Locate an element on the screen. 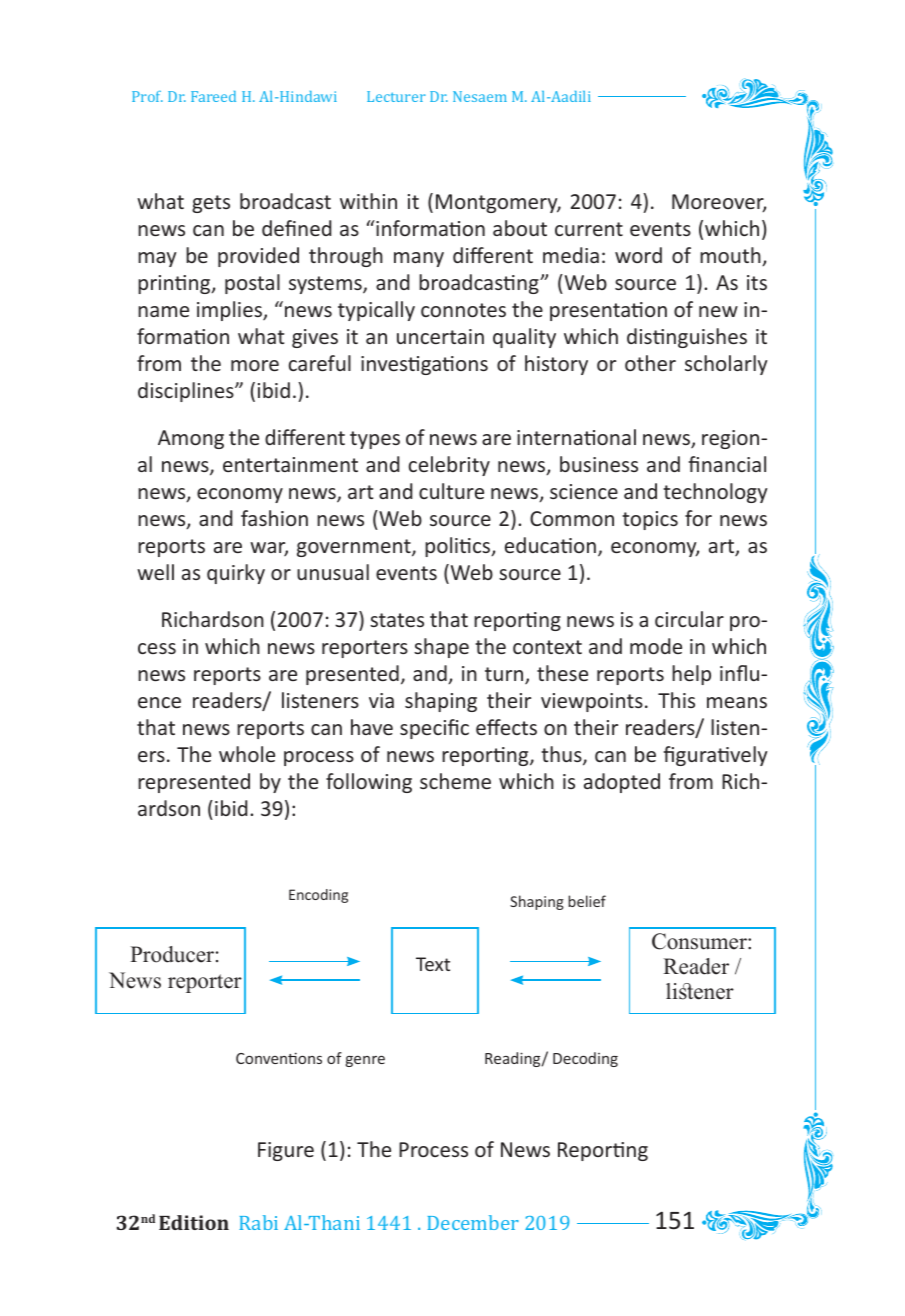  Edition is located at coordinates (194, 1222).
